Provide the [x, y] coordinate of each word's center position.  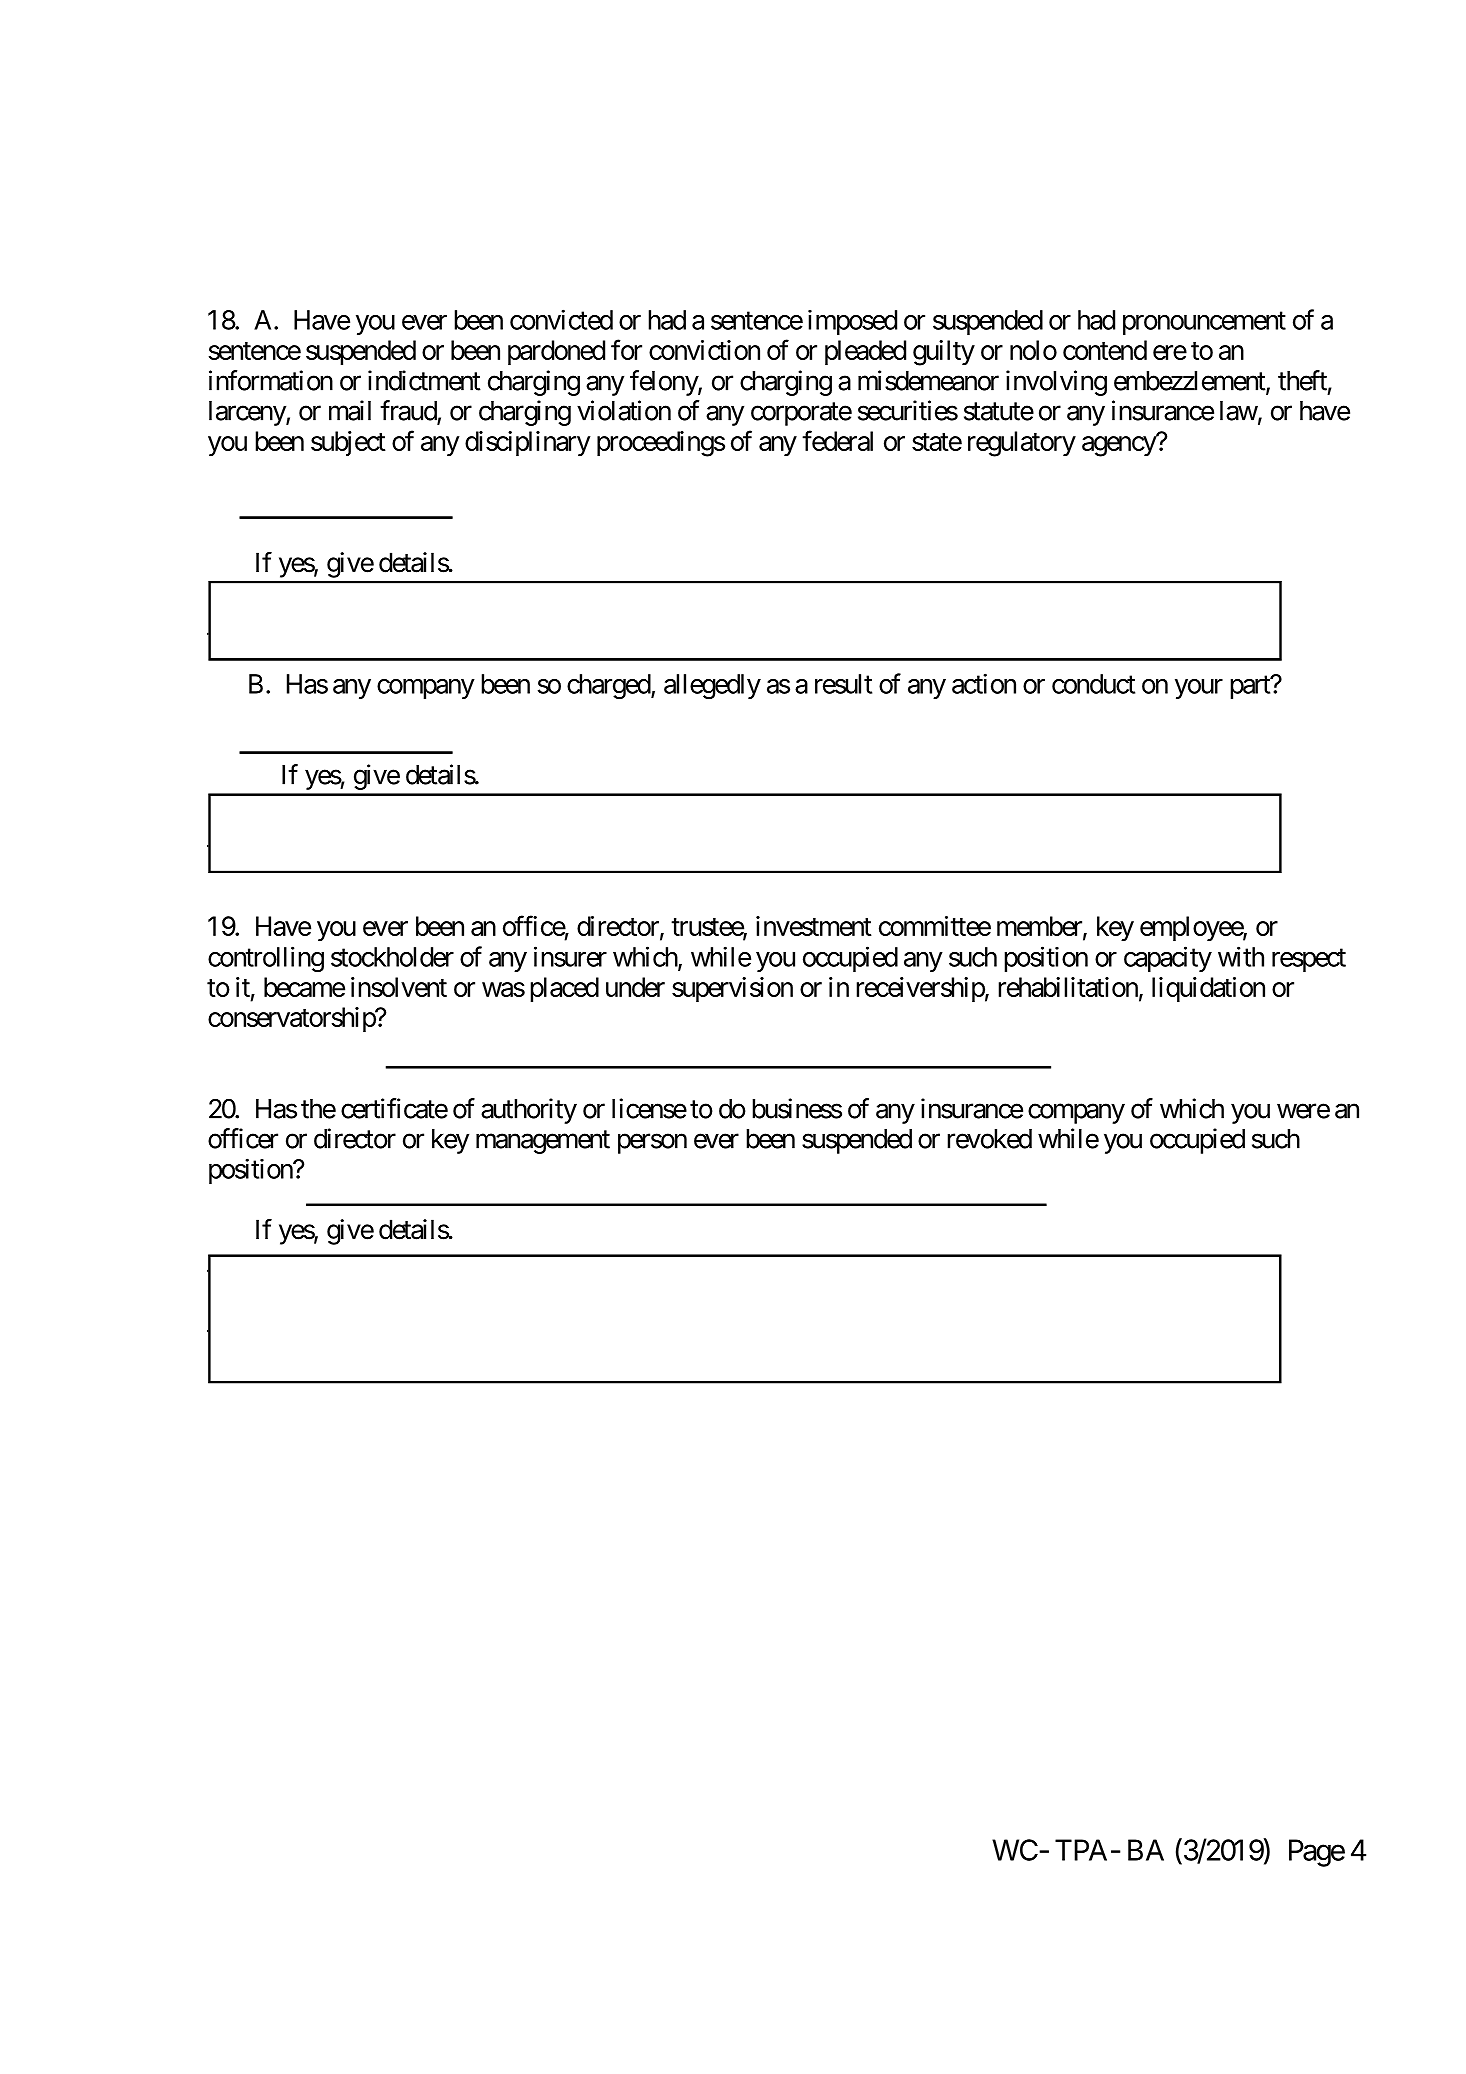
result [843, 684]
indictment [424, 380]
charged [609, 686]
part [1251, 687]
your [1199, 689]
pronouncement [1204, 323]
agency [1120, 446]
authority [529, 1111]
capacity [1168, 959]
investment [814, 926]
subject [348, 443]
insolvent [399, 987]
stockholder [392, 957]
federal [837, 440]
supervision [732, 989]
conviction [704, 350]
